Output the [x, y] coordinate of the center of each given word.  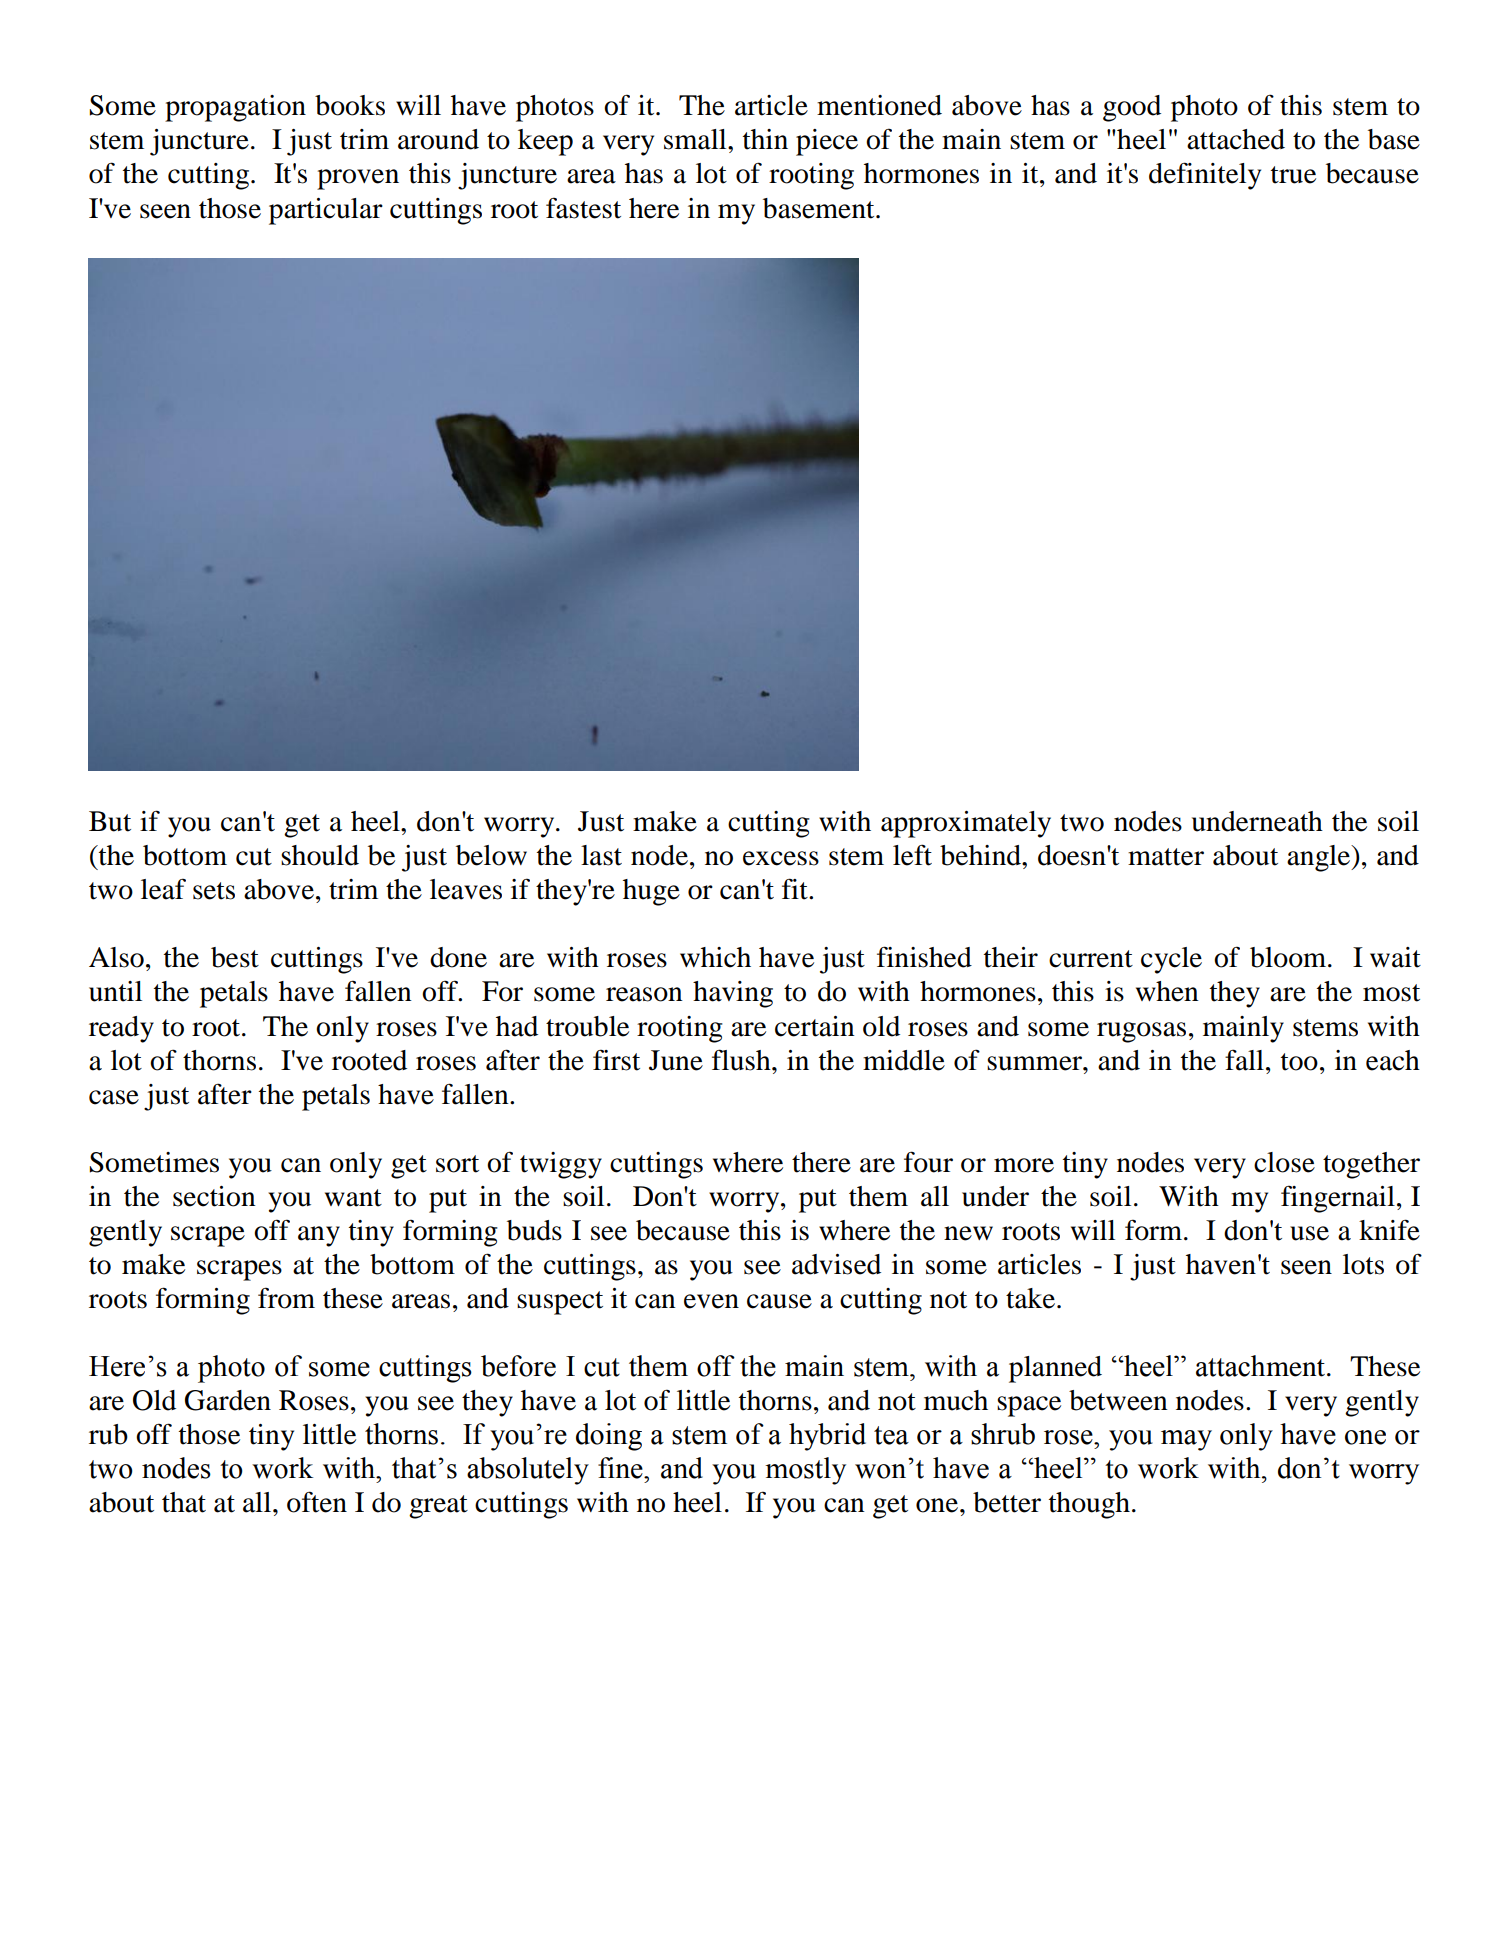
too [1299, 1062]
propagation [235, 108]
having [733, 994]
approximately [966, 824]
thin [765, 139]
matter [1166, 857]
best [235, 957]
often [317, 1502]
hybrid [827, 1437]
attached [1236, 139]
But [110, 821]
